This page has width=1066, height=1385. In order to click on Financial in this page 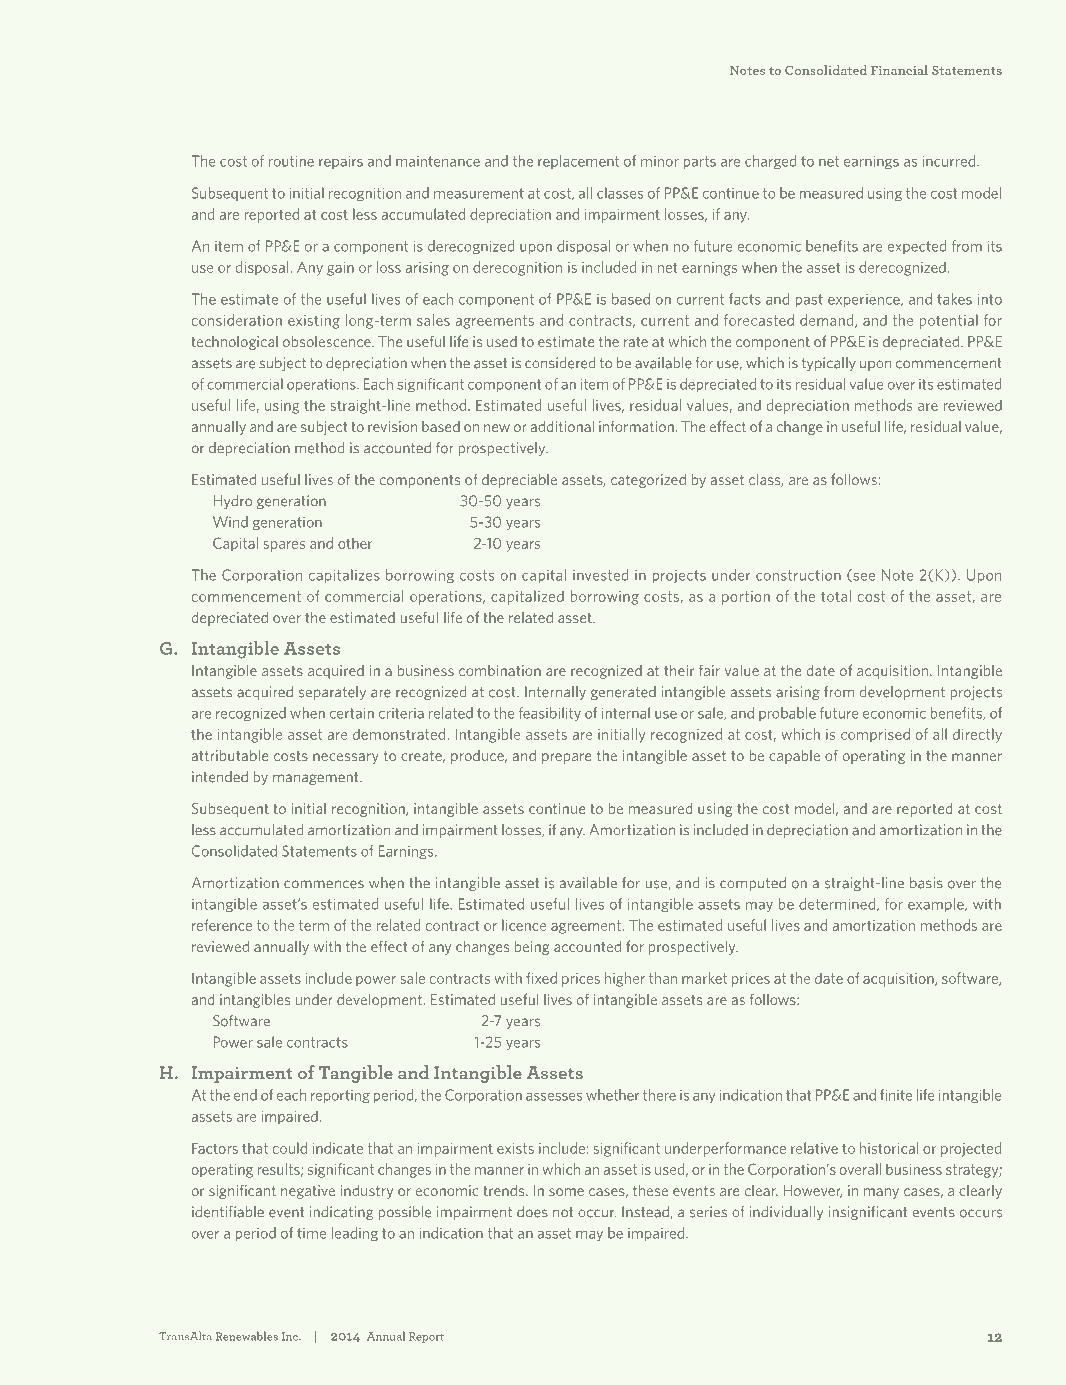, I will do `click(899, 70)`.
